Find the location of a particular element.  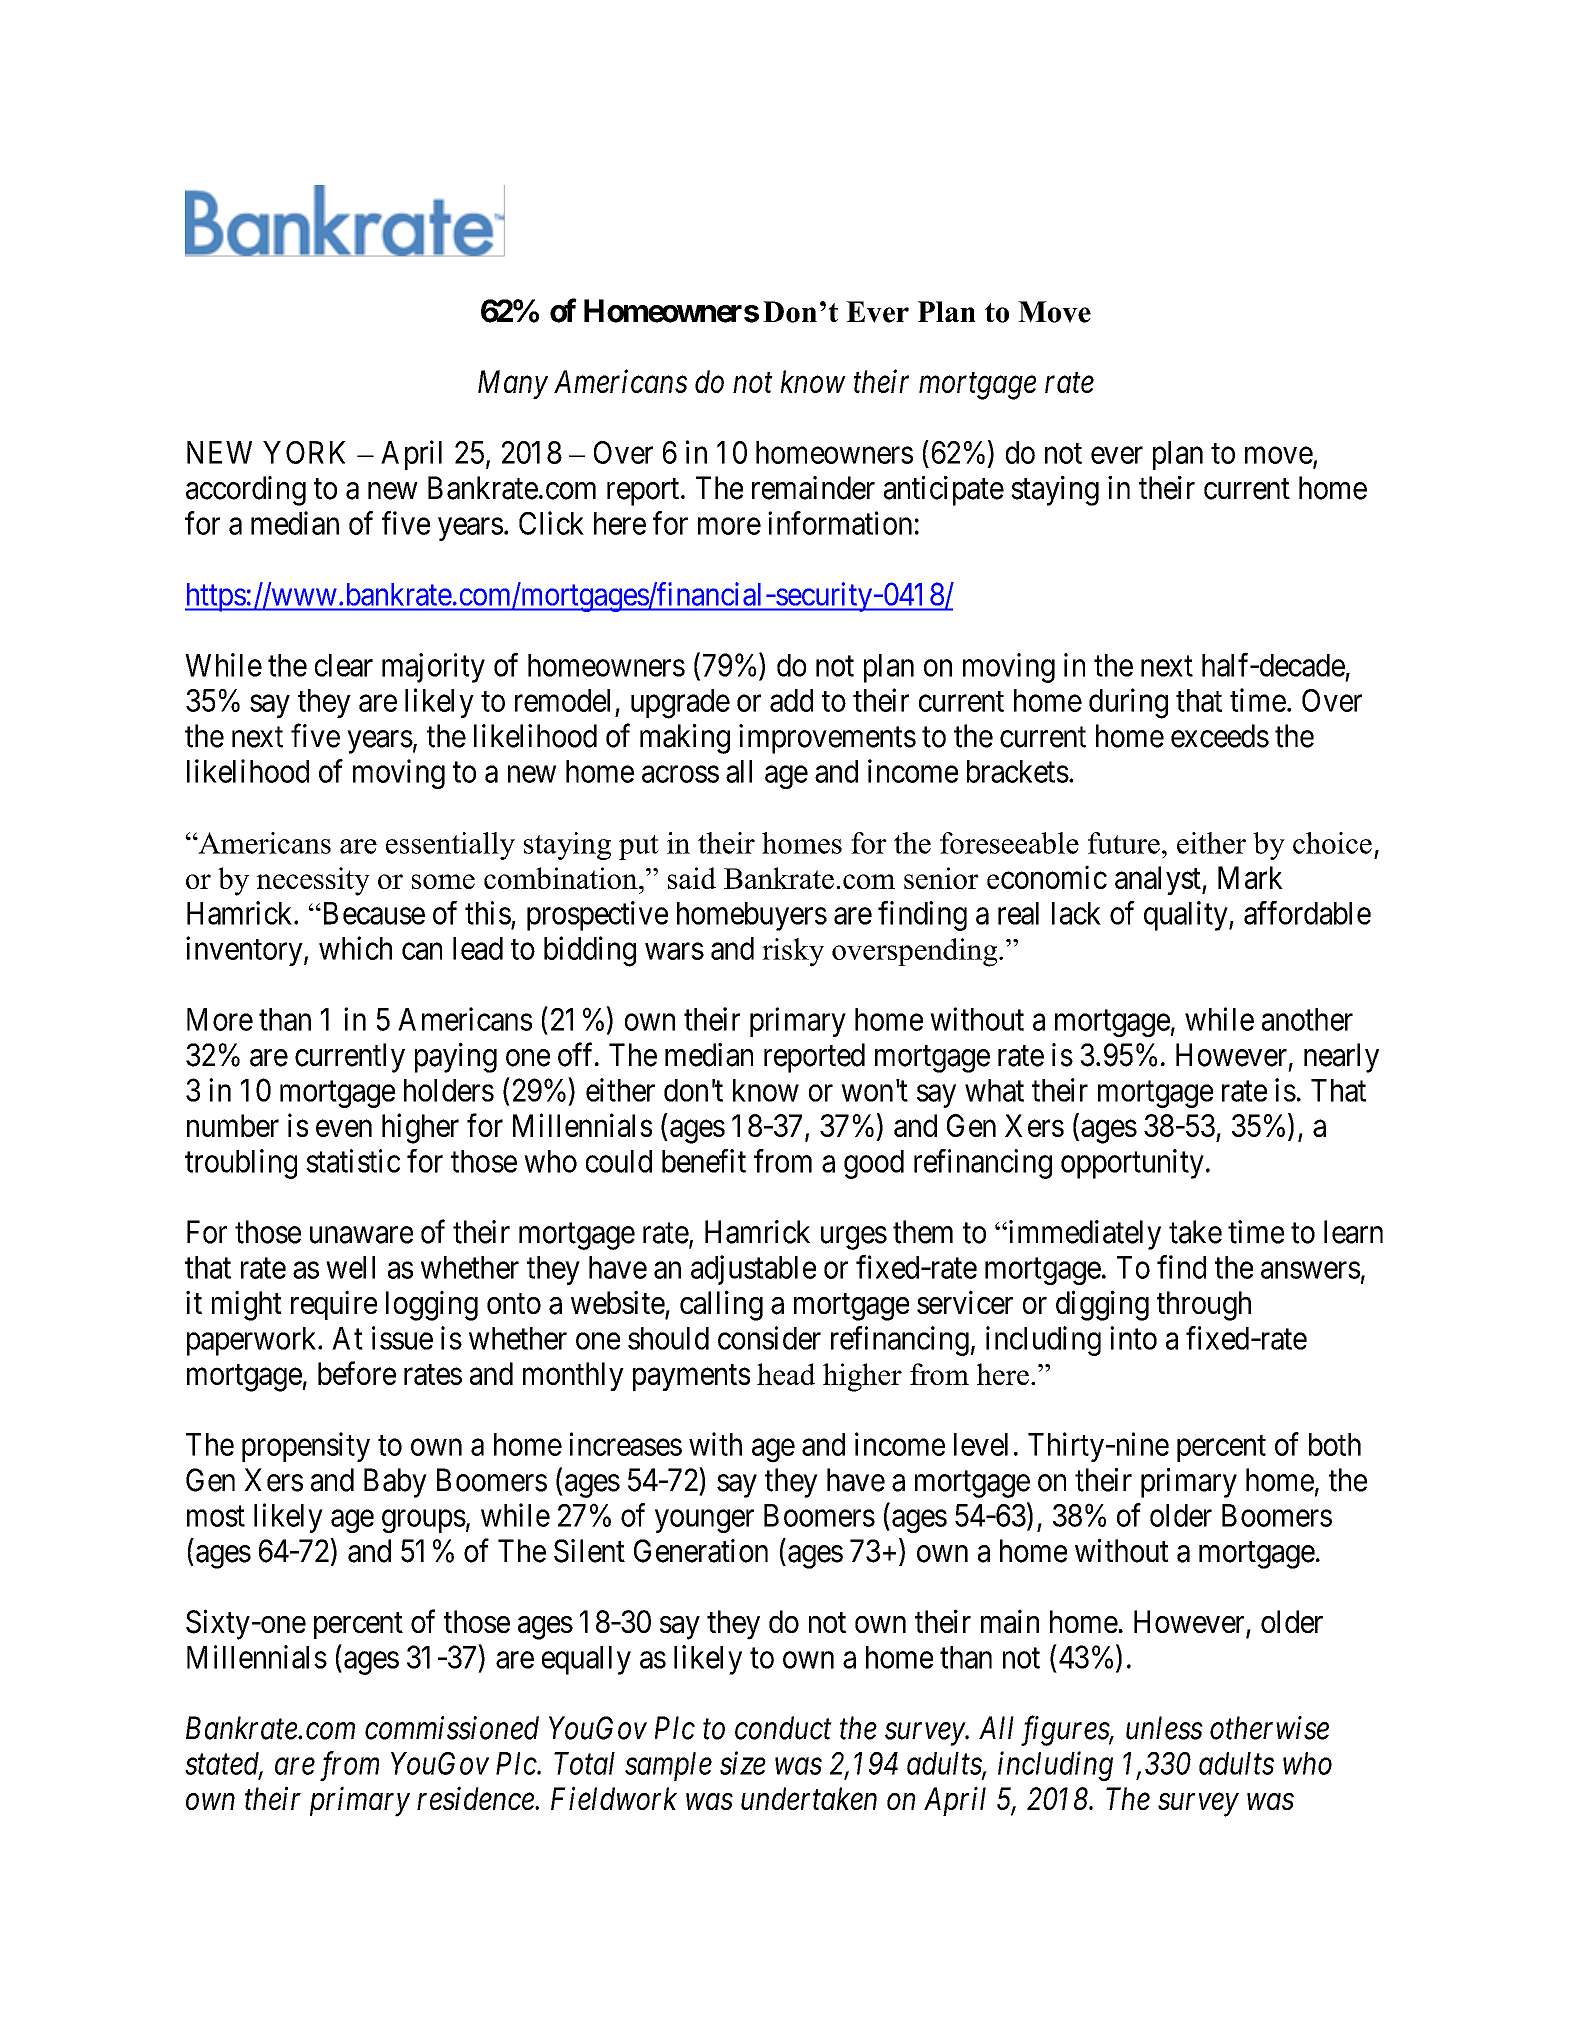

size is located at coordinates (743, 1763).
